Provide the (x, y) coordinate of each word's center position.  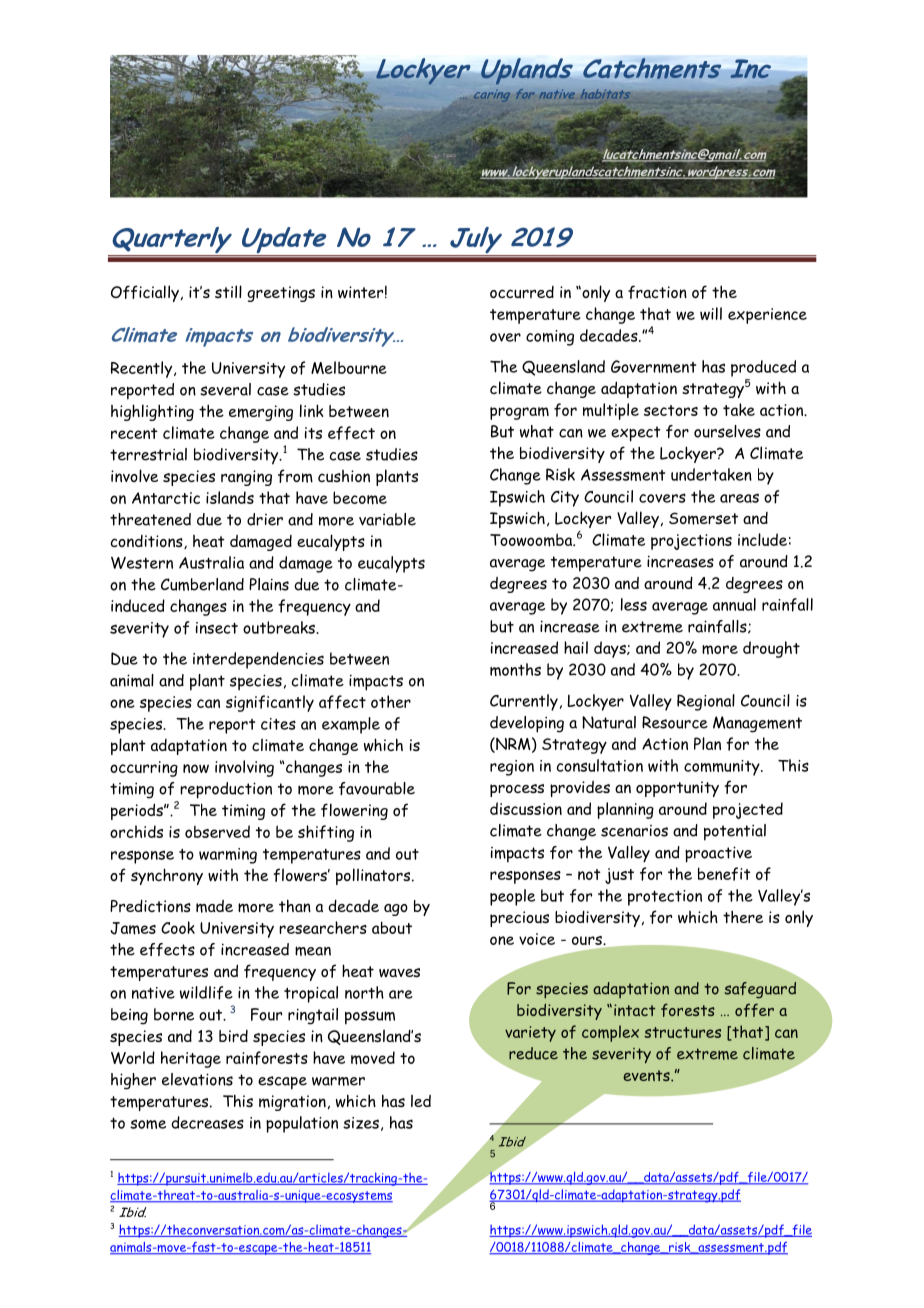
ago (396, 910)
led (421, 1100)
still (228, 291)
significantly (270, 703)
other (391, 701)
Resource (675, 722)
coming (550, 338)
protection (665, 898)
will (711, 313)
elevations (197, 1079)
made (214, 906)
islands (230, 497)
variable (387, 519)
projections (691, 542)
